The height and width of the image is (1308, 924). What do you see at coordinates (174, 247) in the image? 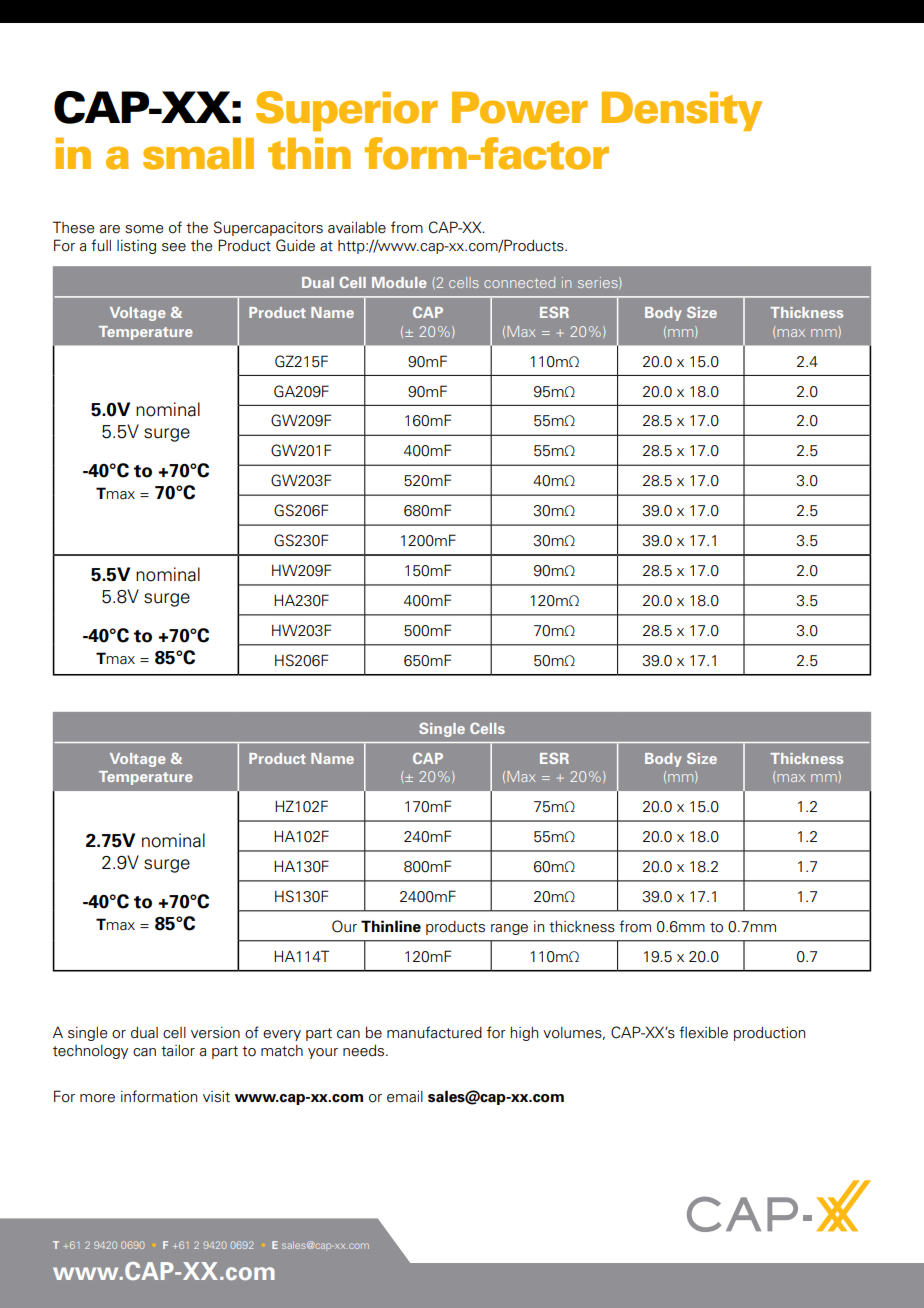
I see `see` at bounding box center [174, 247].
